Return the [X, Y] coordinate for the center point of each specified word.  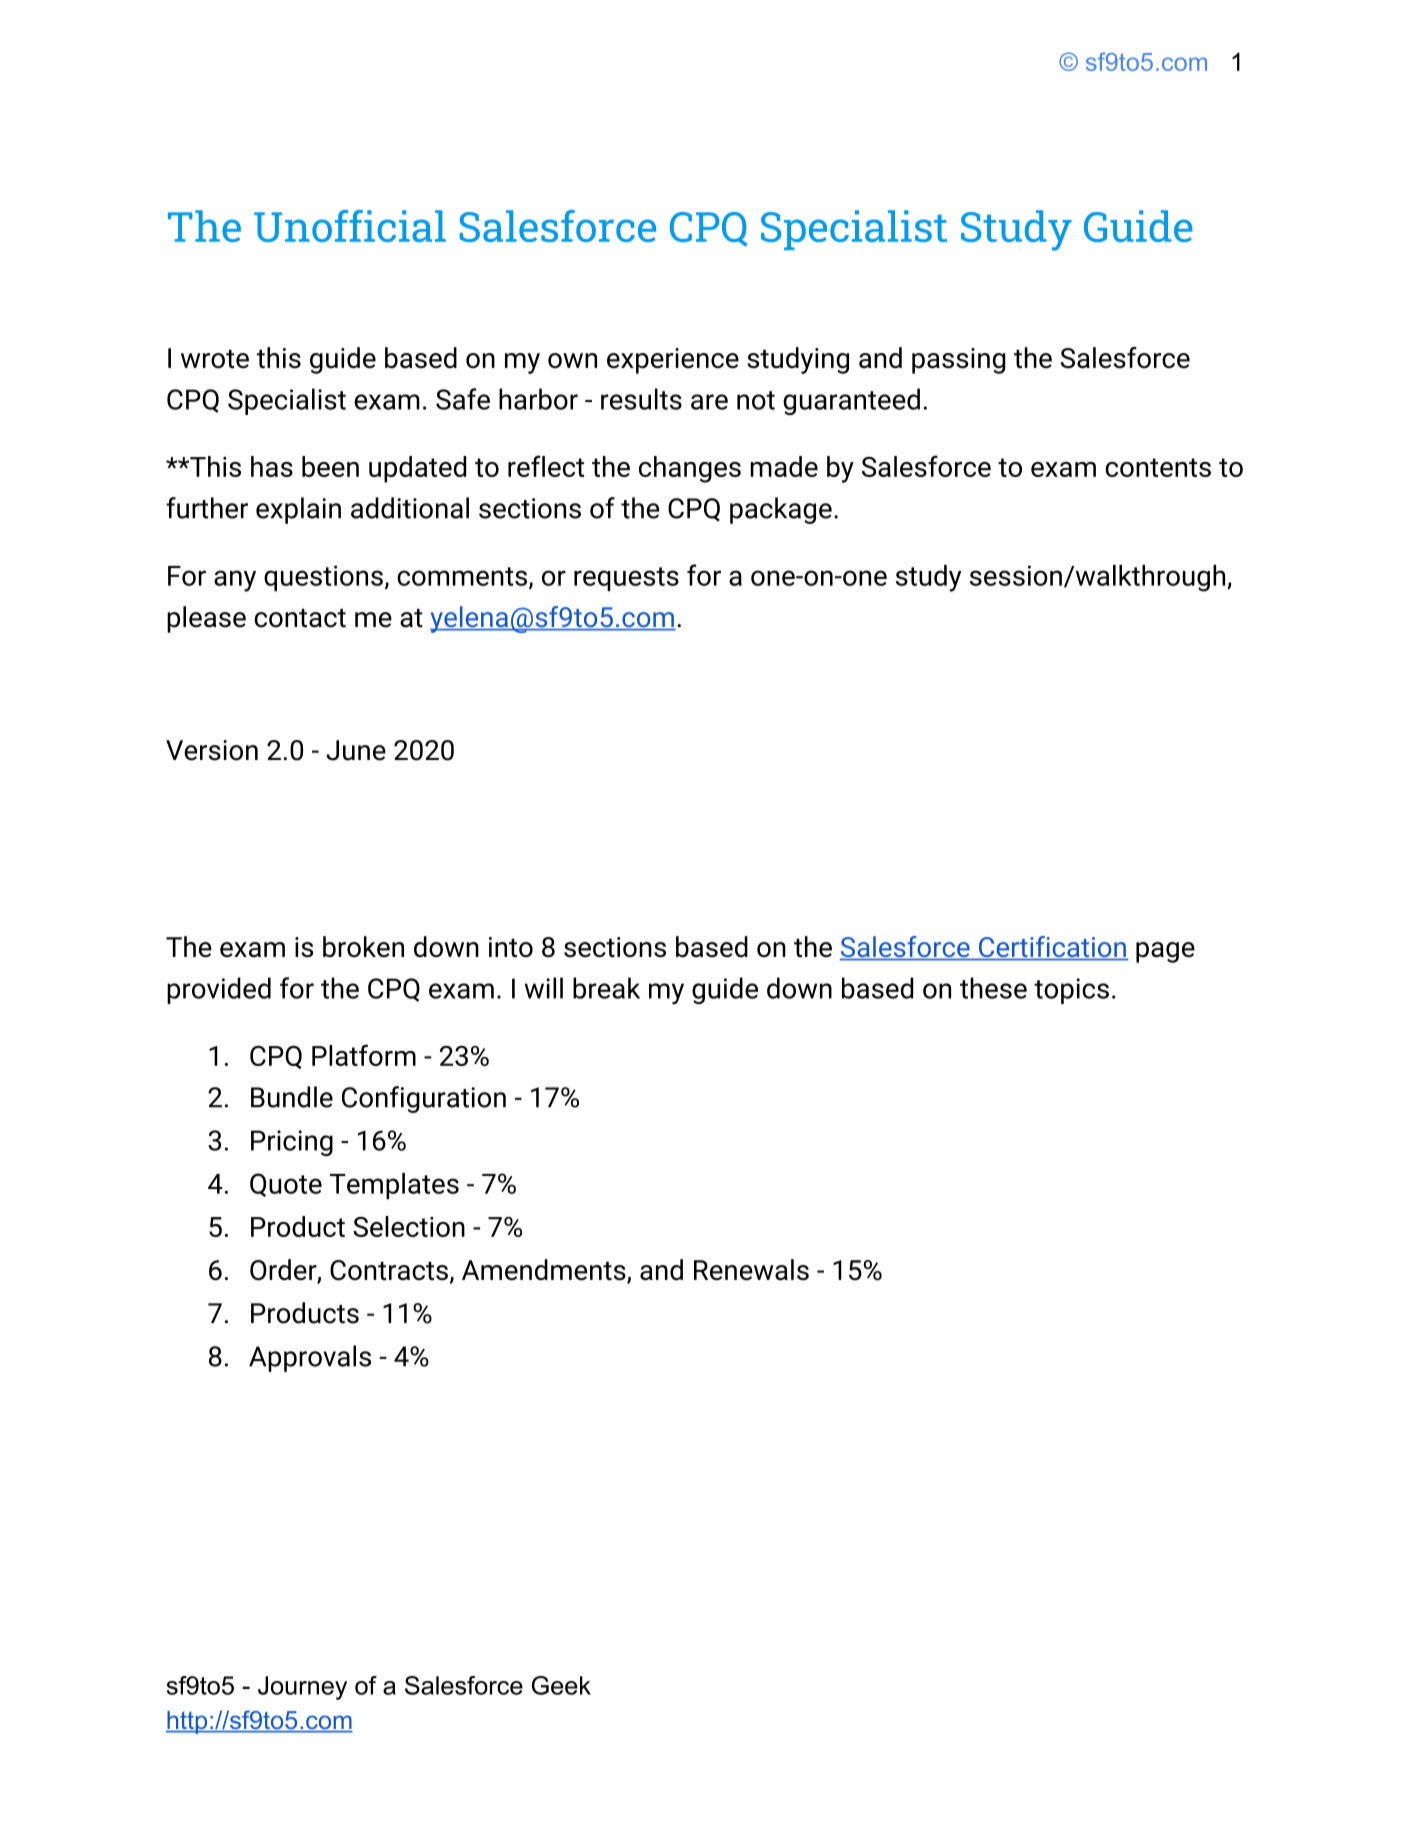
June [356, 750]
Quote [286, 1185]
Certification [1052, 948]
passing [959, 361]
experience [673, 361]
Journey [302, 1688]
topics [1071, 991]
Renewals [751, 1270]
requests [626, 579]
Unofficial [350, 226]
